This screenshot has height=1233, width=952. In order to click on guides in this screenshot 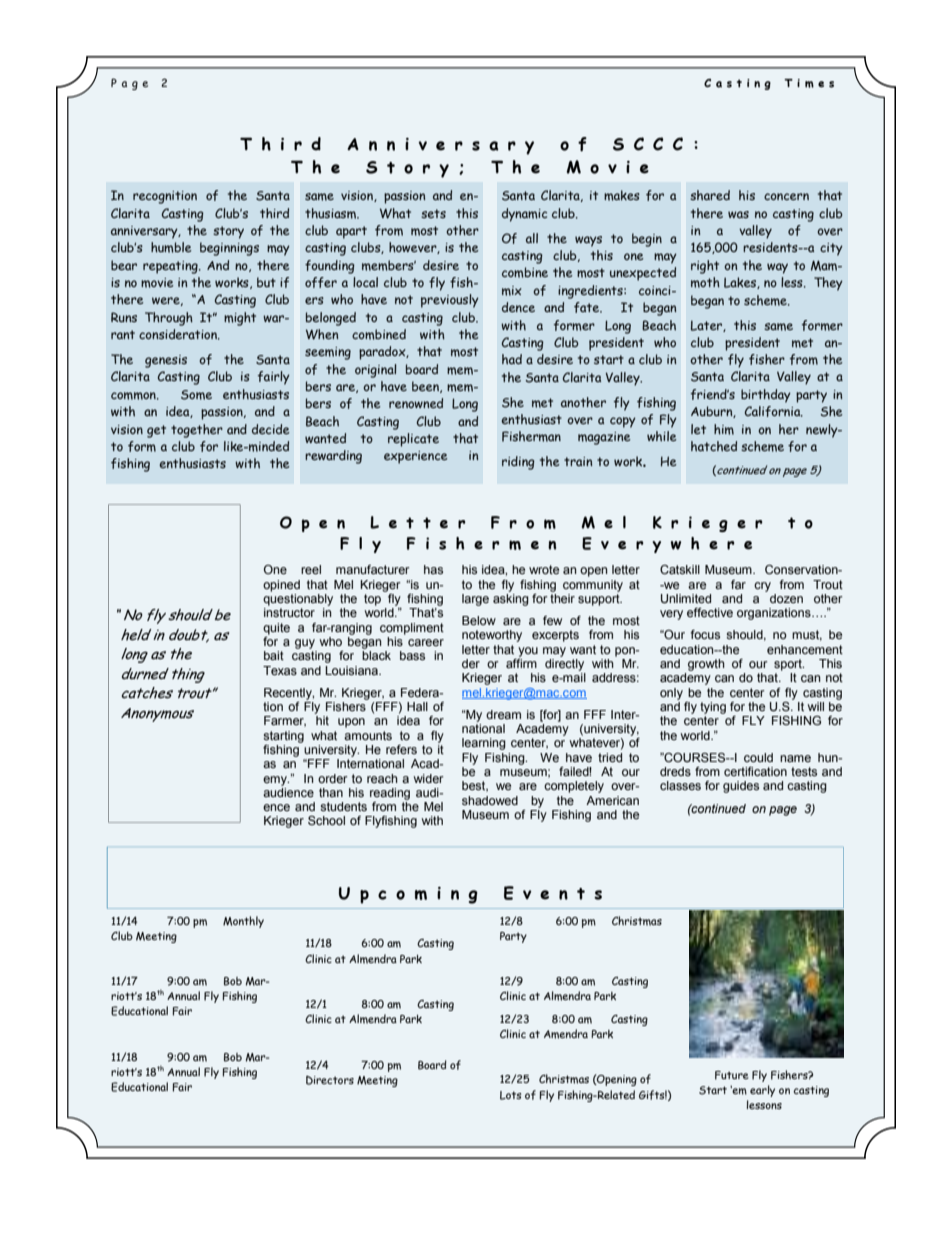, I will do `click(741, 787)`.
